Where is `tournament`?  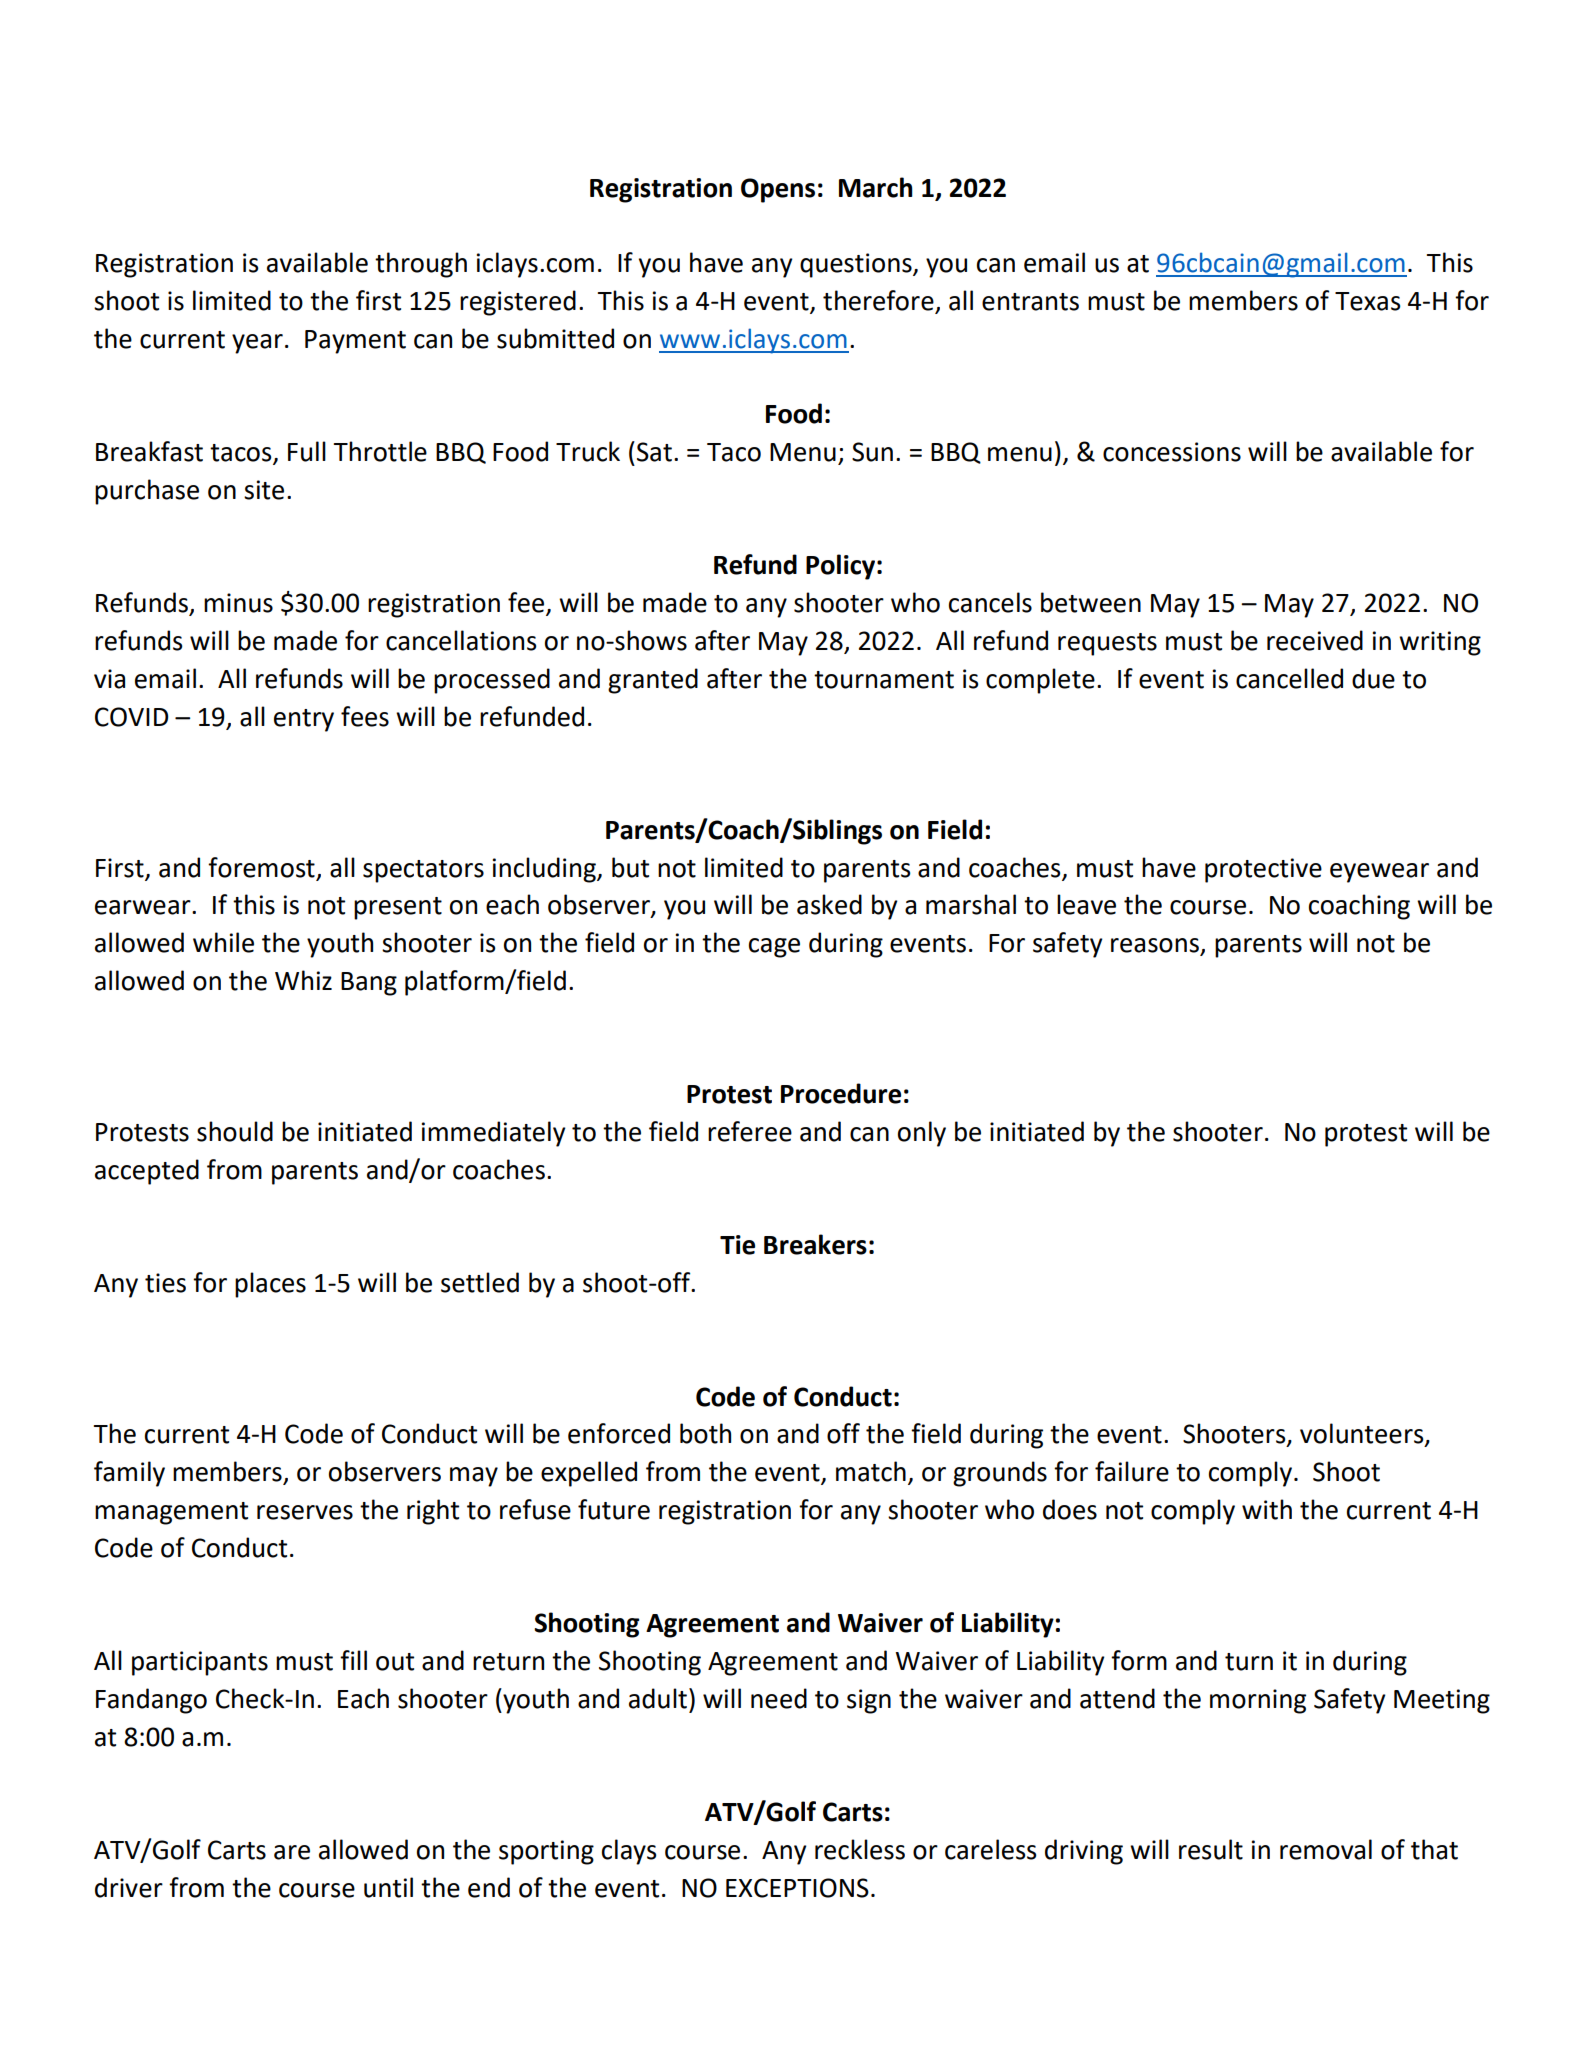
tournament is located at coordinates (884, 680).
